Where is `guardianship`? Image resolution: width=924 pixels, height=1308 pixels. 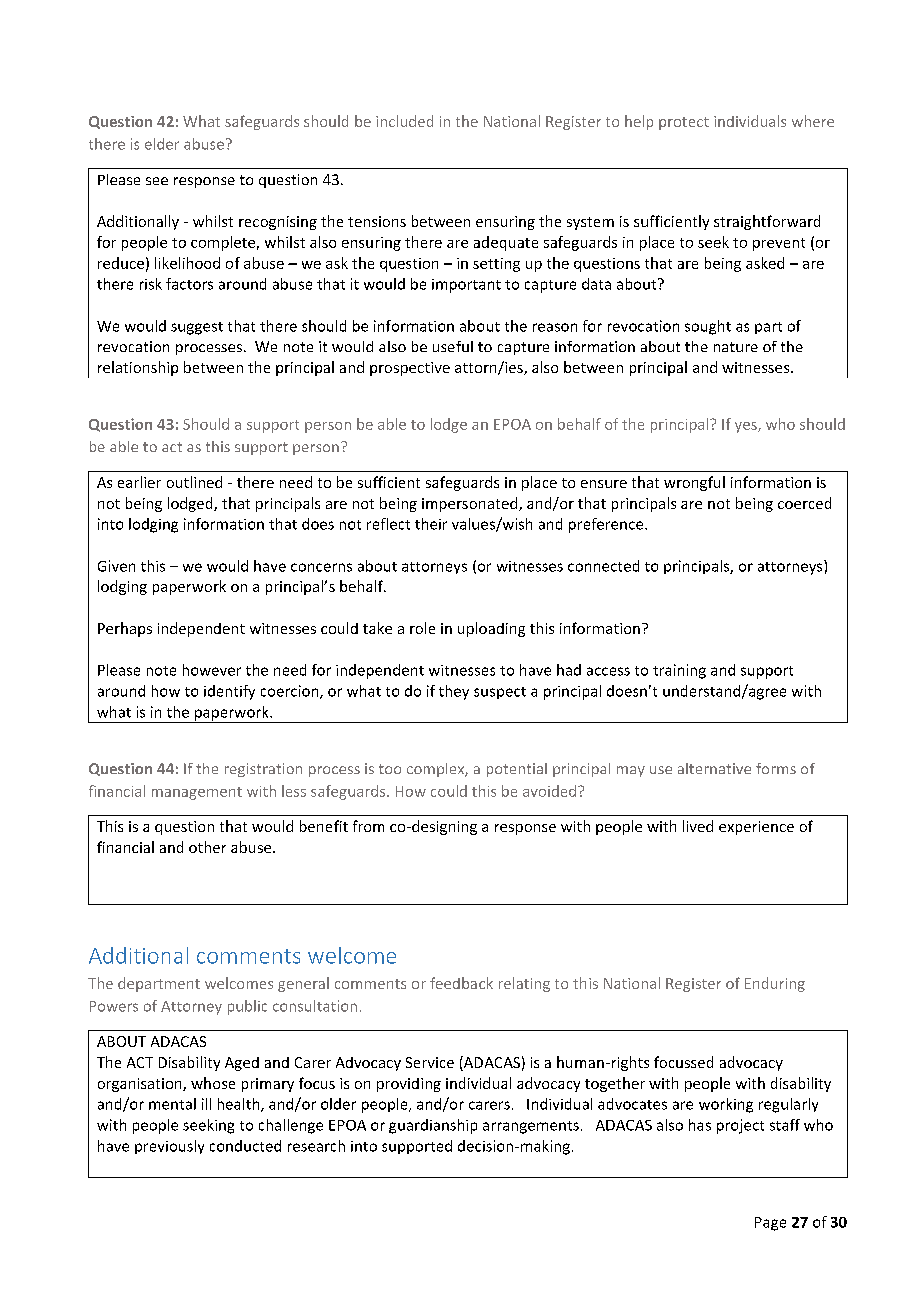 guardianship is located at coordinates (433, 1126).
